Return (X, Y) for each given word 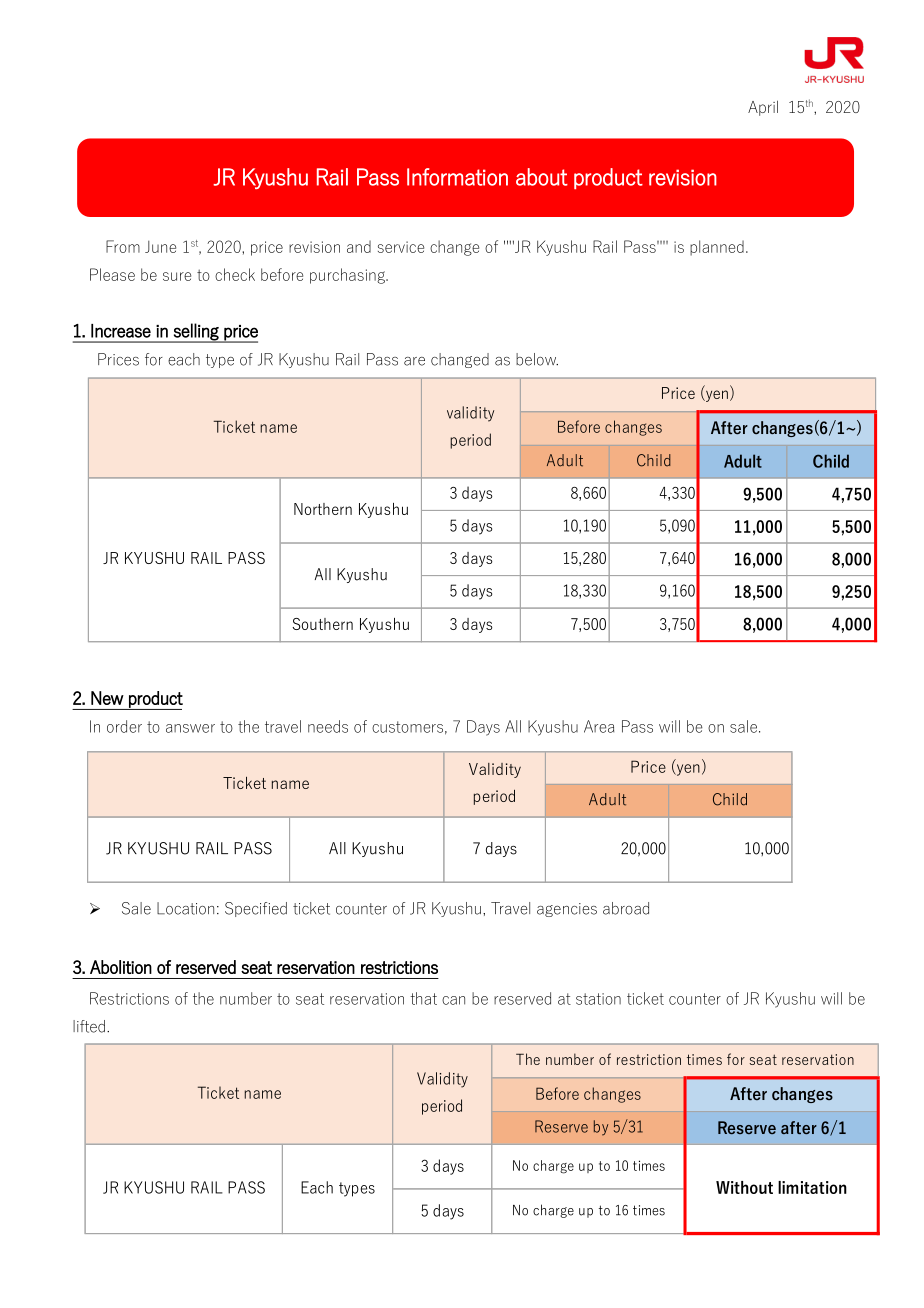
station (598, 999)
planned (717, 248)
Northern (323, 509)
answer (190, 728)
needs (328, 726)
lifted (89, 1026)
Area (599, 726)
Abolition (121, 967)
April (763, 108)
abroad (626, 908)
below (537, 359)
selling (196, 332)
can (453, 1000)
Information (457, 177)
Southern (322, 624)
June (160, 247)
